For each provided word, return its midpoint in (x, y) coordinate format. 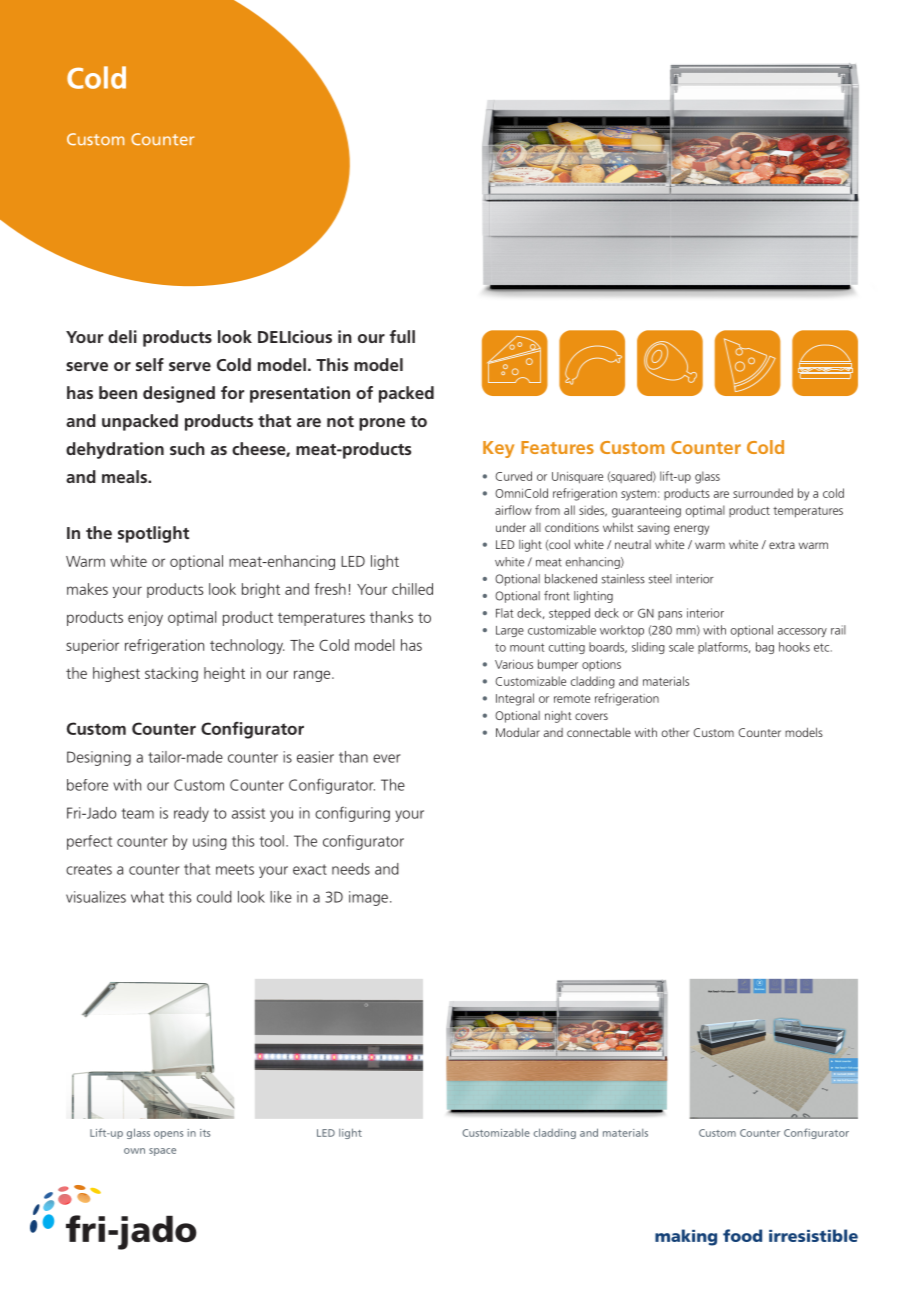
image (368, 898)
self (150, 364)
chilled (412, 589)
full (402, 336)
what (147, 897)
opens (168, 1135)
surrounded (763, 493)
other (675, 732)
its (205, 1133)
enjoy (145, 618)
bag (765, 648)
